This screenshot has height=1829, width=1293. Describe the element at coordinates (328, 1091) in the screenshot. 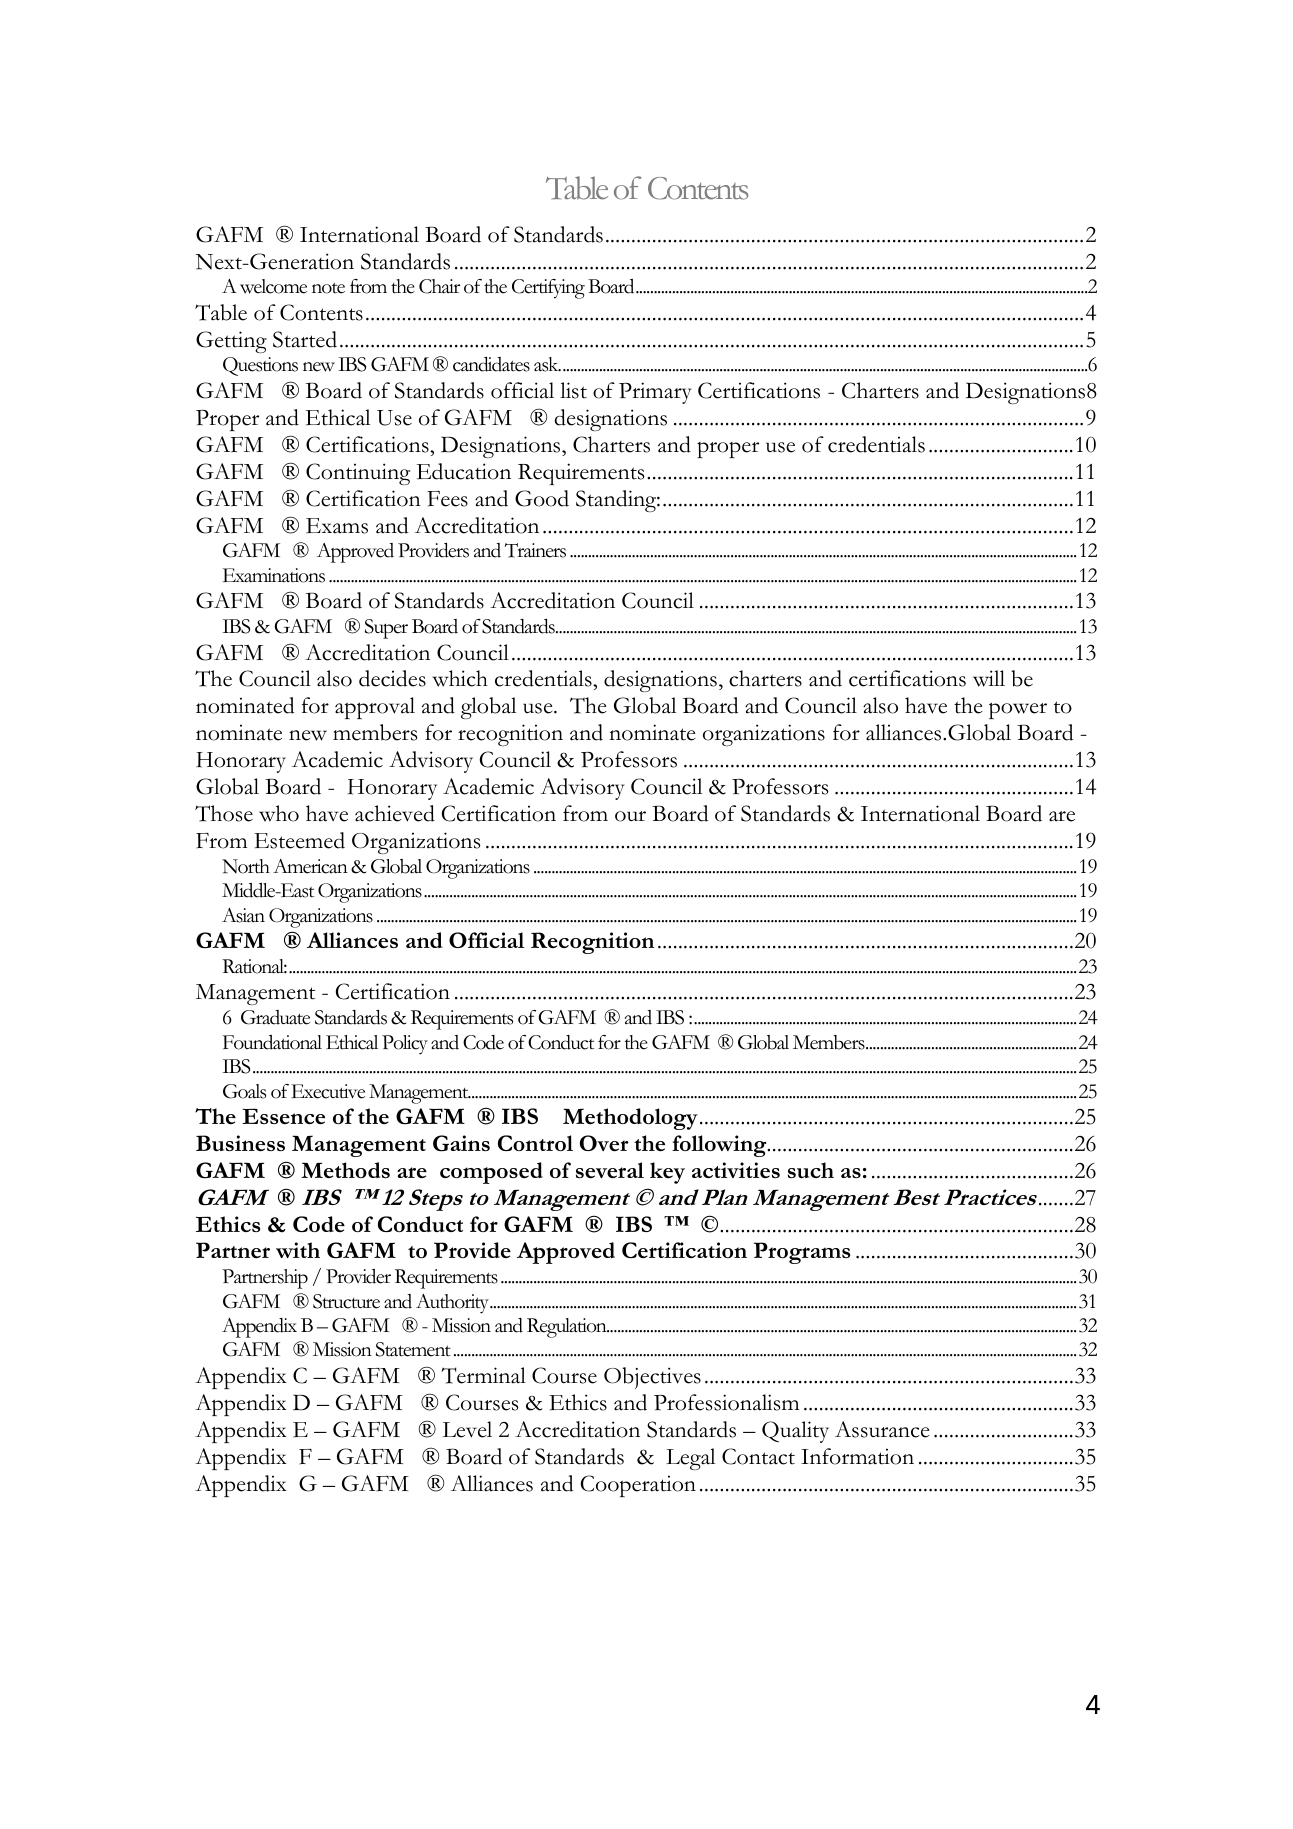

I see `Executive` at that location.
